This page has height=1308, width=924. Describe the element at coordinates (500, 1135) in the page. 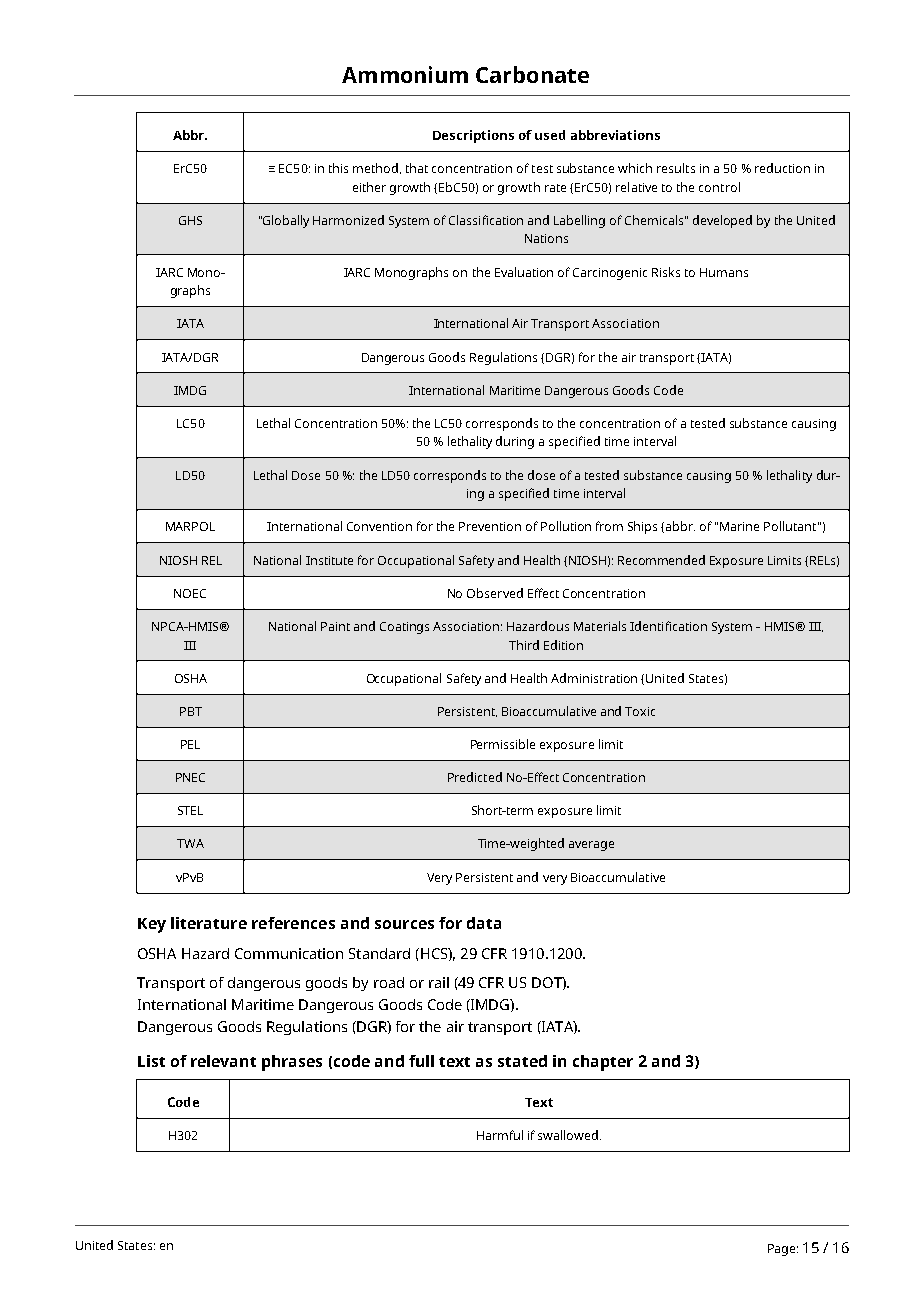

I see `Harmful` at that location.
